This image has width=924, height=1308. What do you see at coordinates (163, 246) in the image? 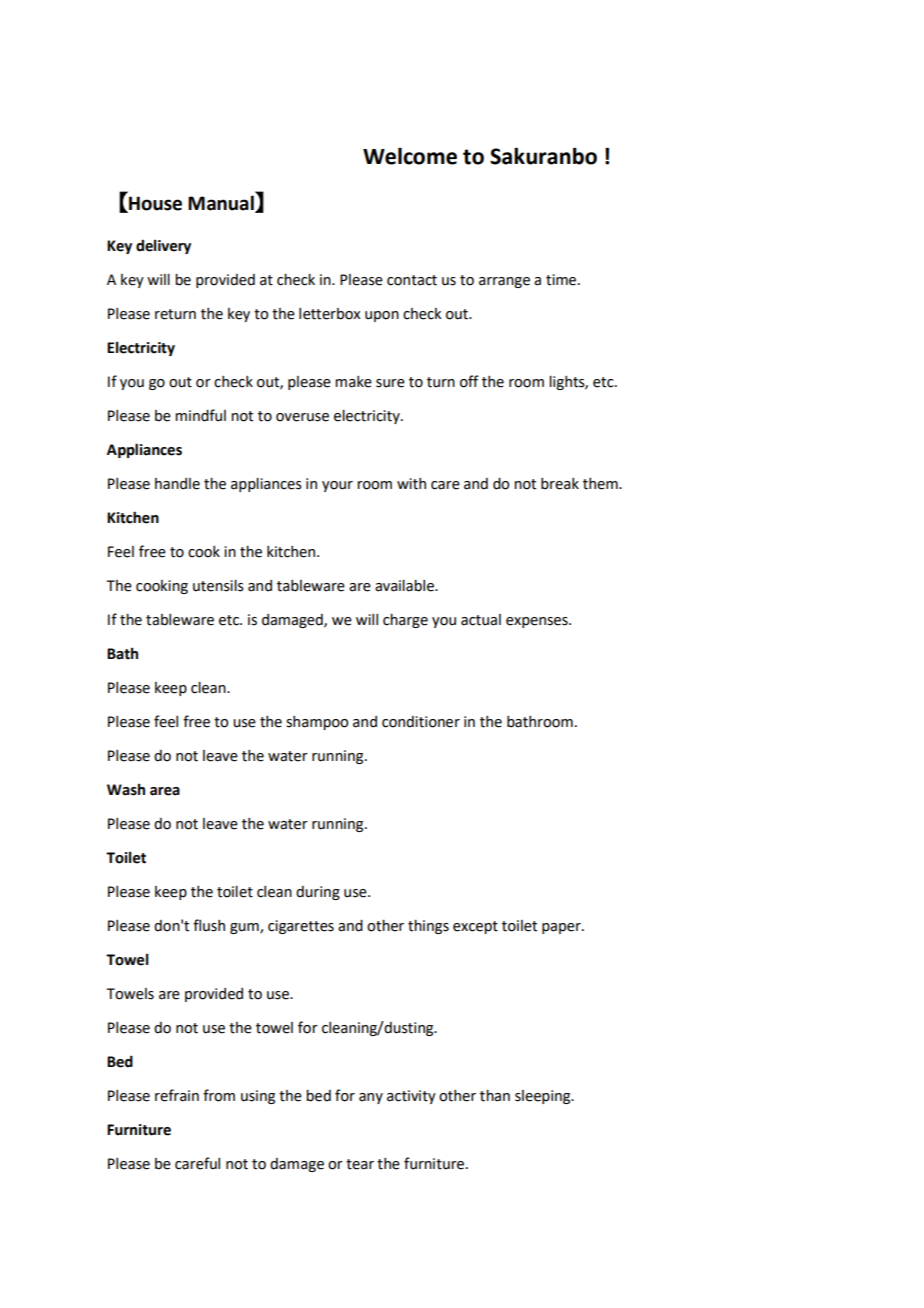
I see `delivery` at bounding box center [163, 246].
